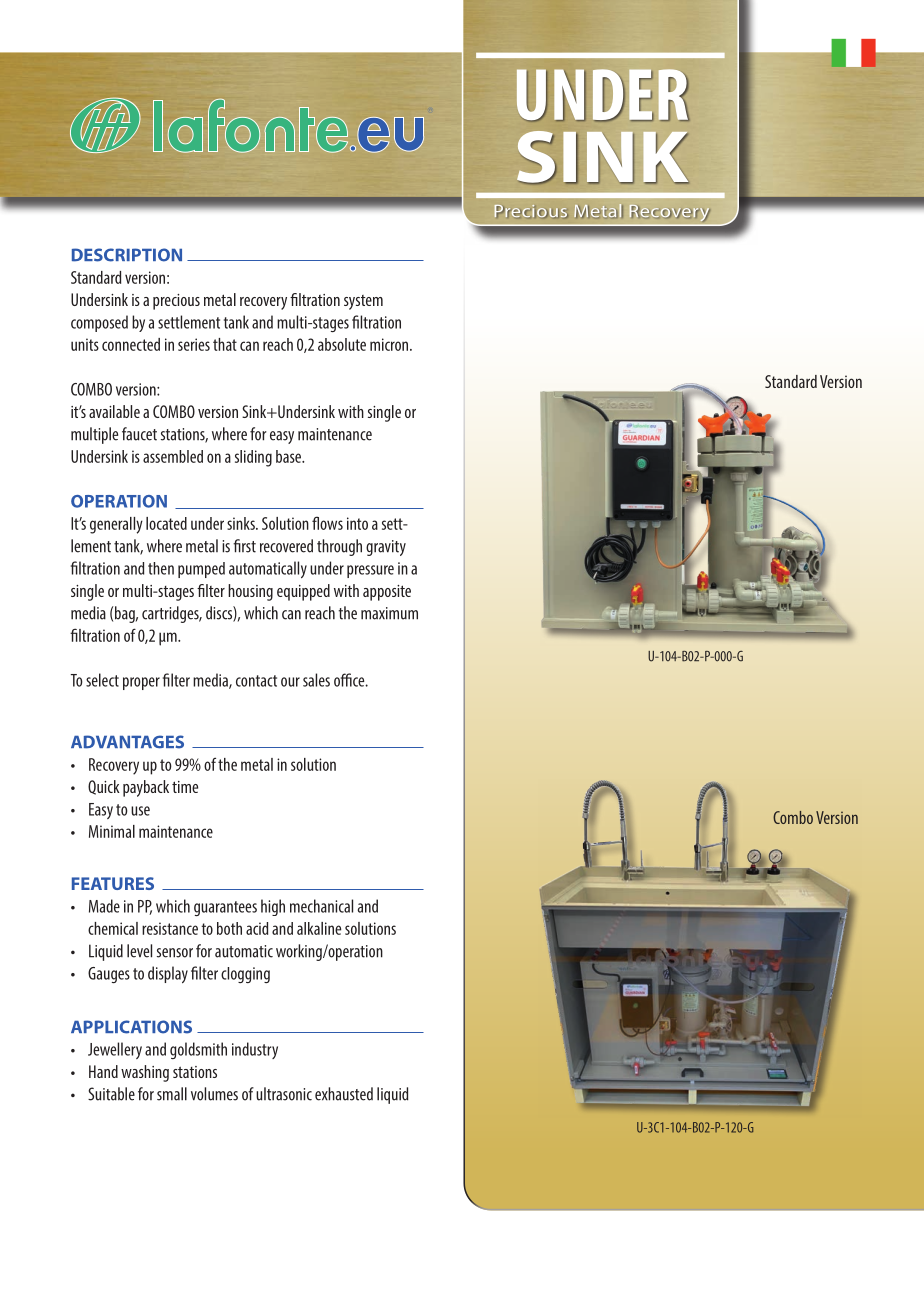 Image resolution: width=924 pixels, height=1308 pixels. What do you see at coordinates (103, 1071) in the document?
I see `Hand` at bounding box center [103, 1071].
